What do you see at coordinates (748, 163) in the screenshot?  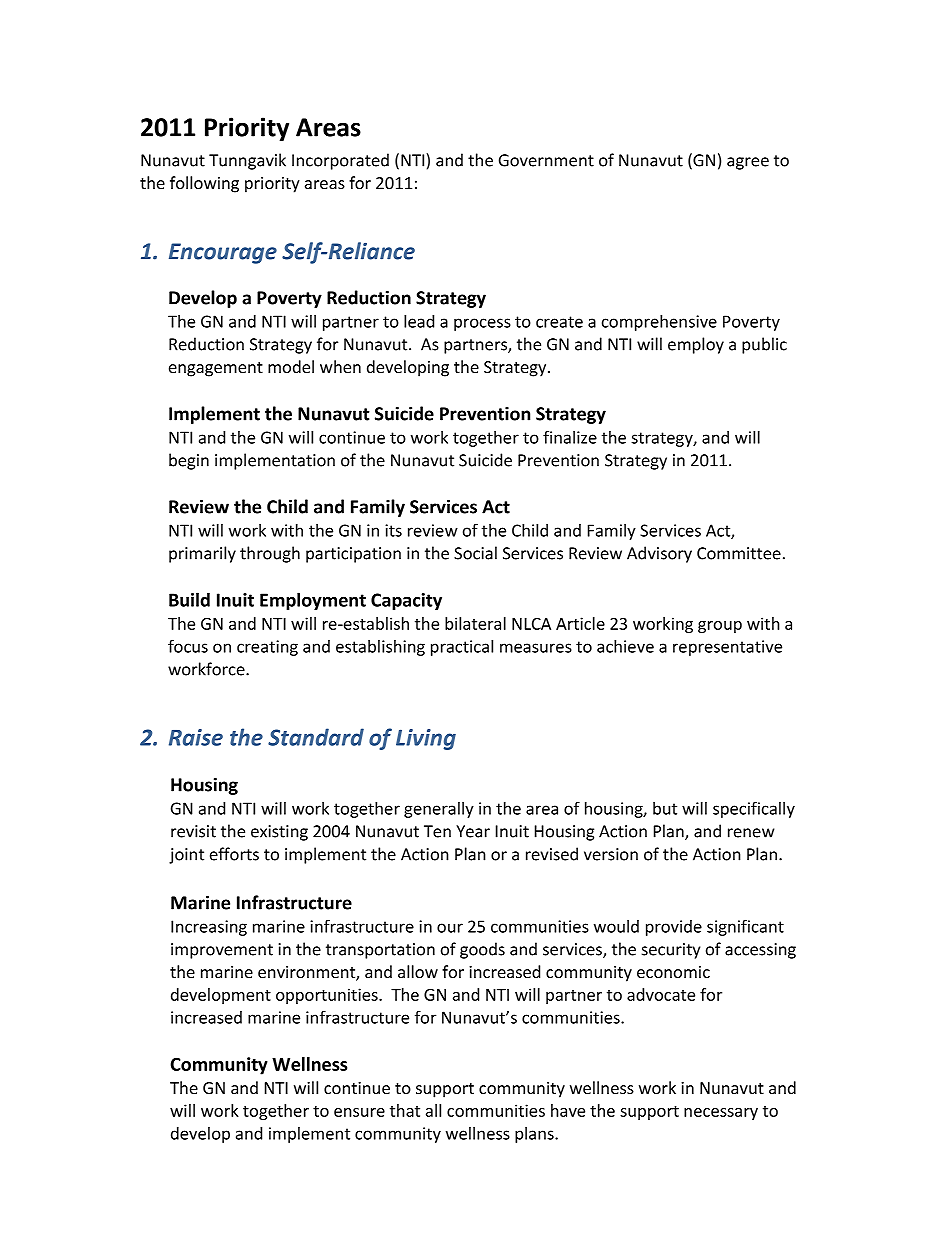 I see `agree` at bounding box center [748, 163].
